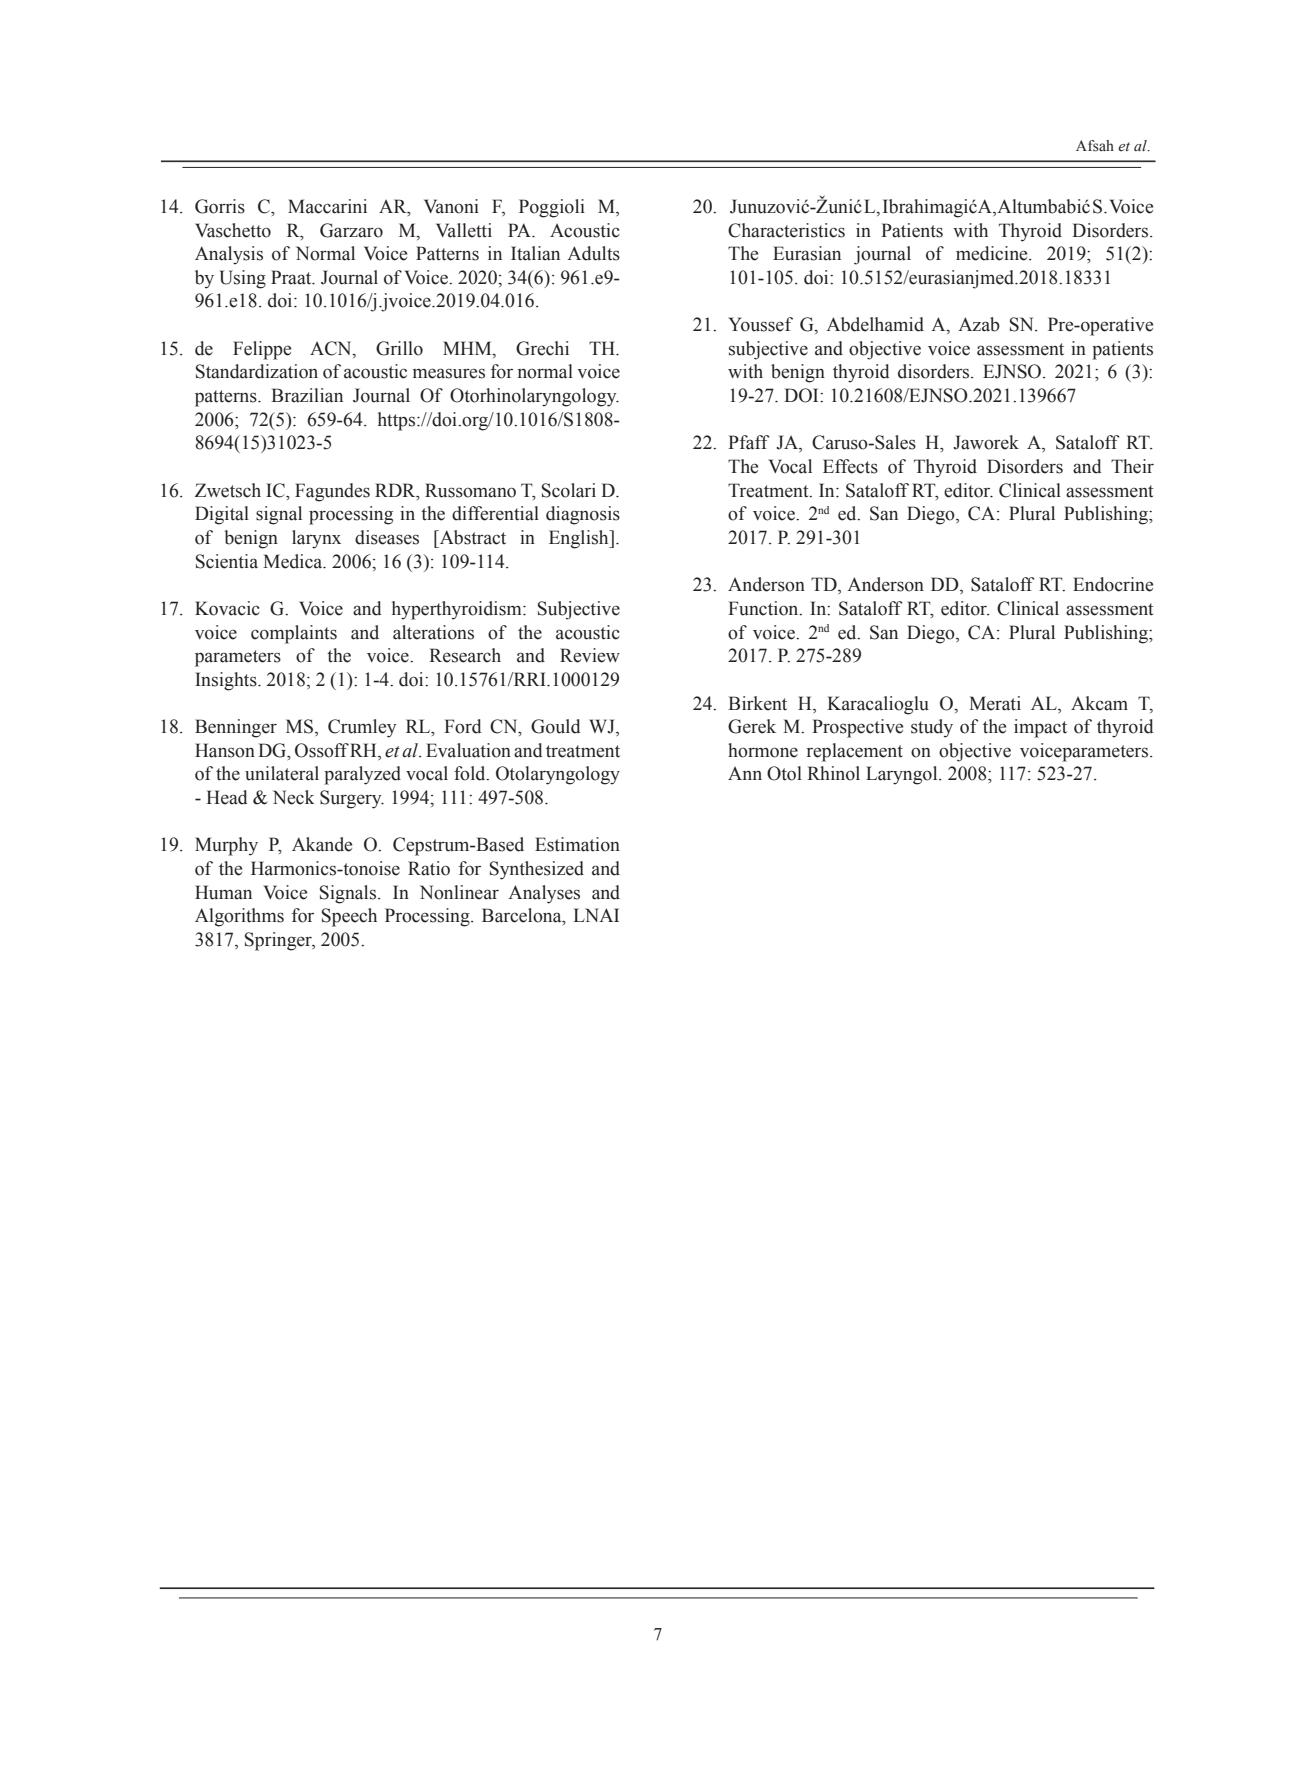 The image size is (1313, 1771). I want to click on Effects, so click(850, 466).
